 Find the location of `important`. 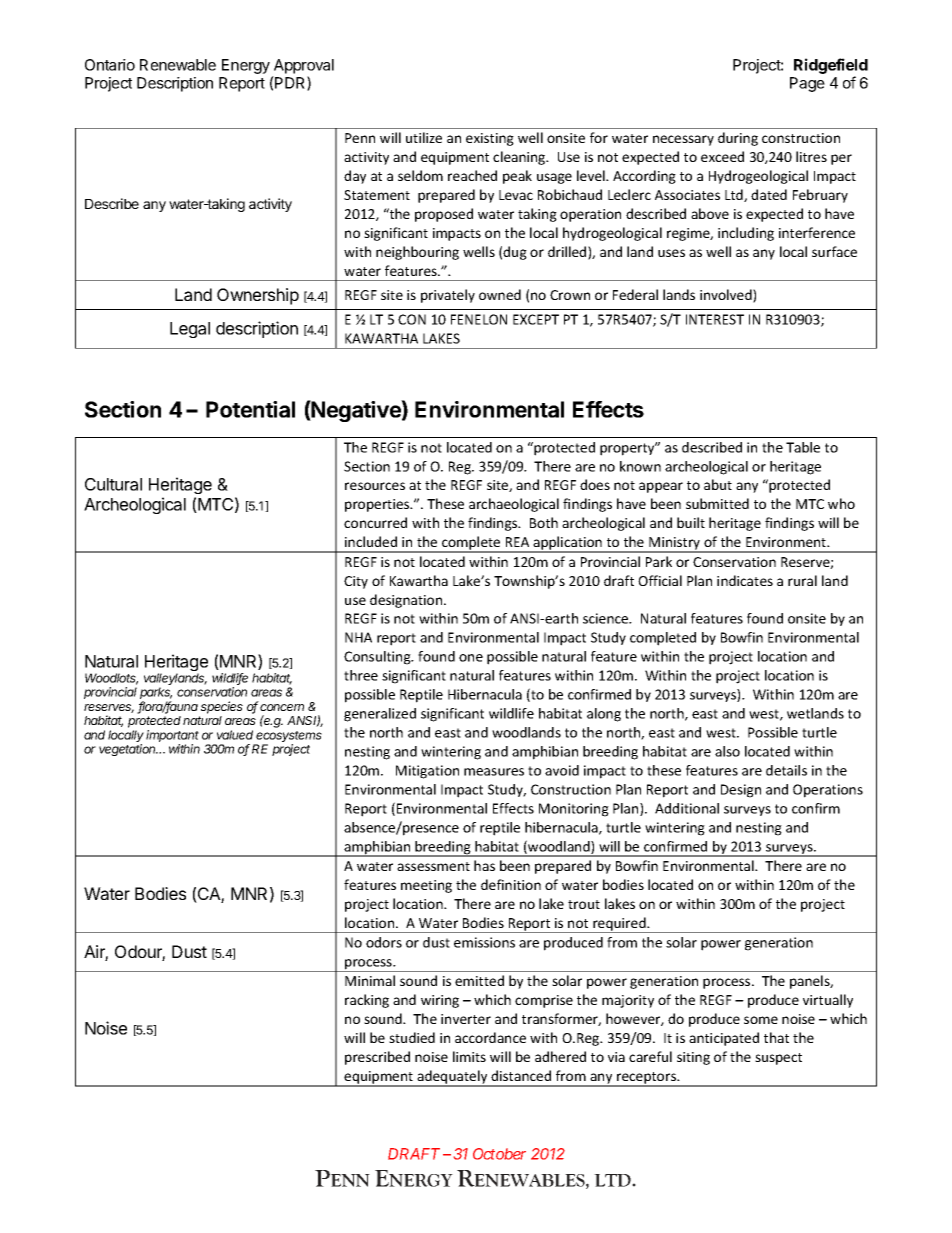

important is located at coordinates (172, 737).
